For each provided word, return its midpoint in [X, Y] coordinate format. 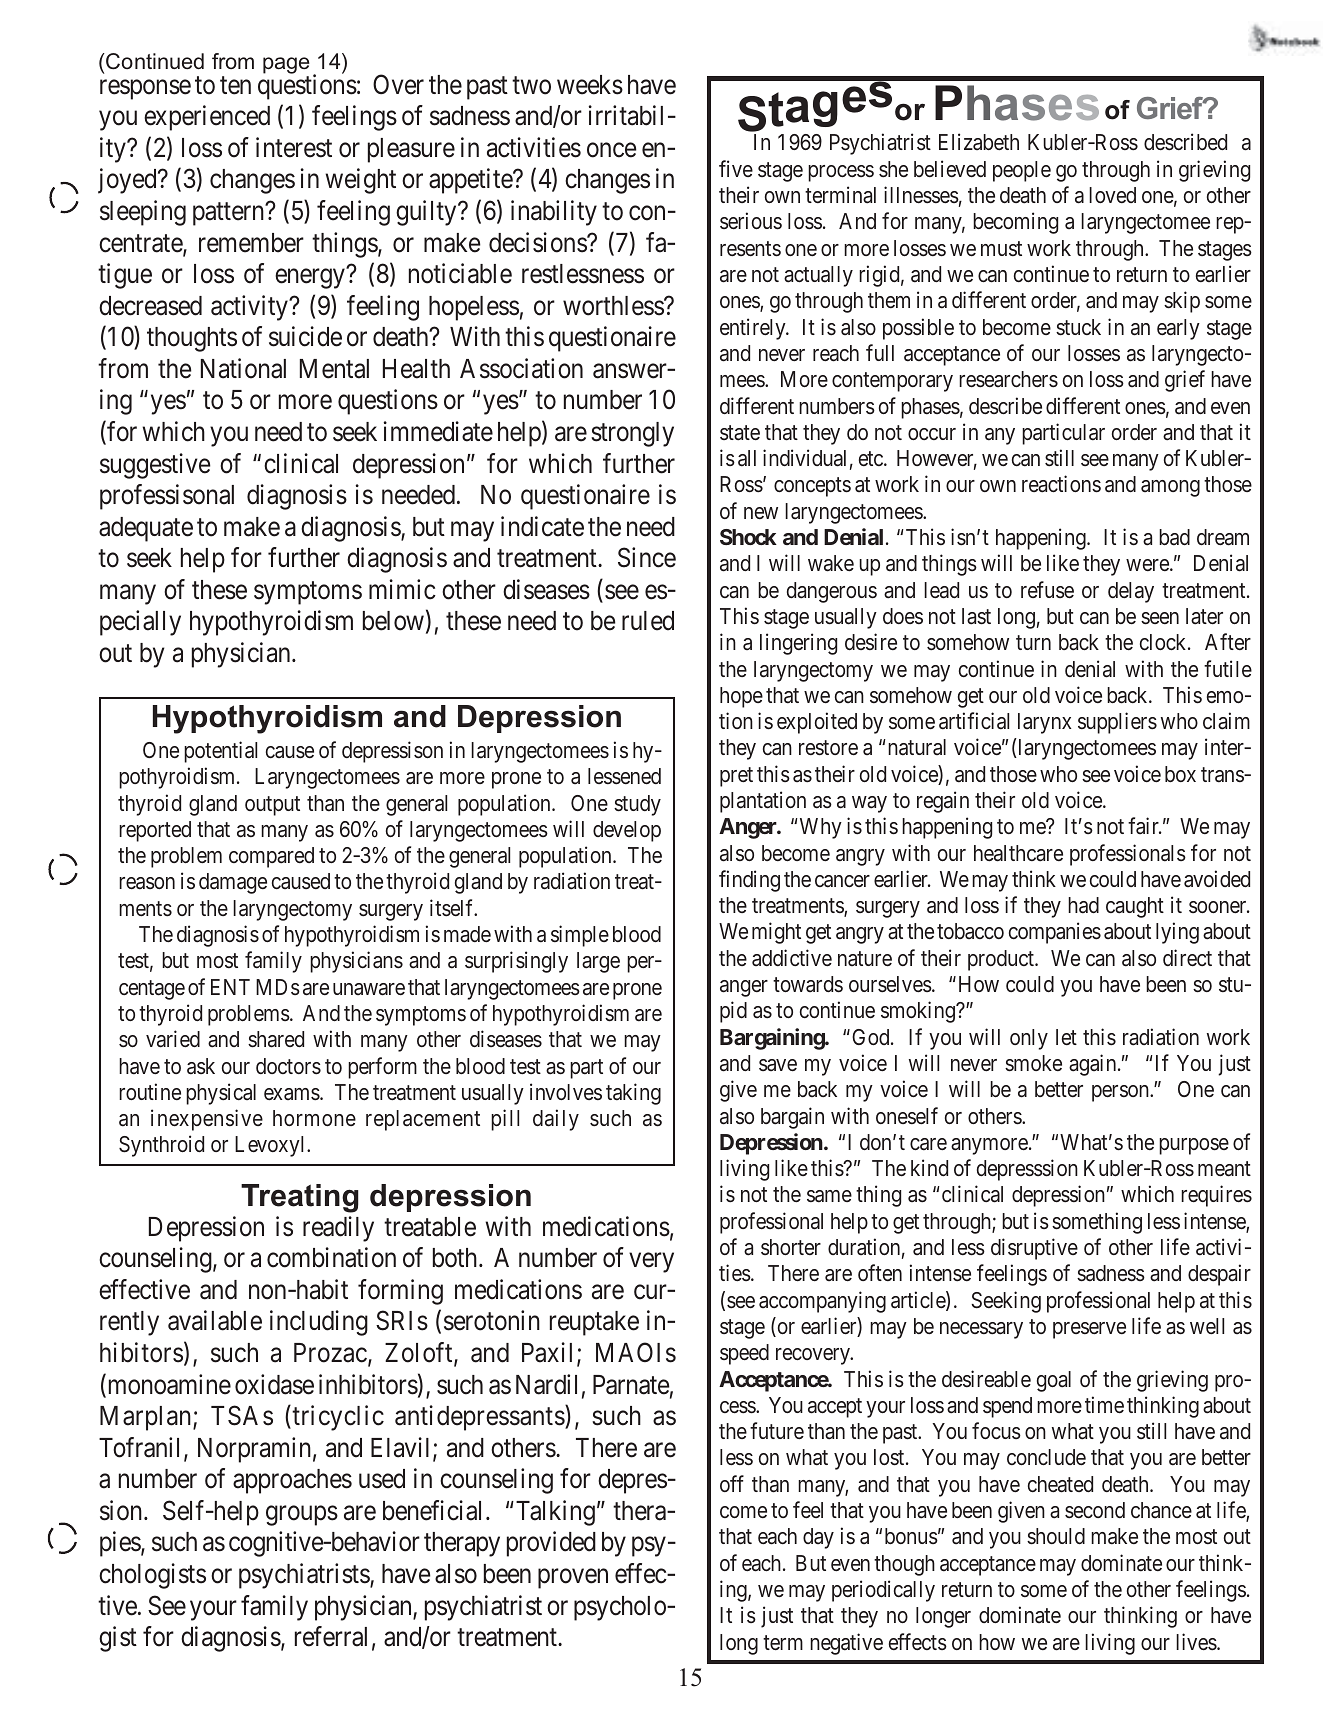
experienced [207, 118]
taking [633, 1094]
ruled [648, 621]
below [393, 621]
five [736, 168]
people [1022, 171]
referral [331, 1636]
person [1121, 1093]
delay [1131, 592]
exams [292, 1094]
